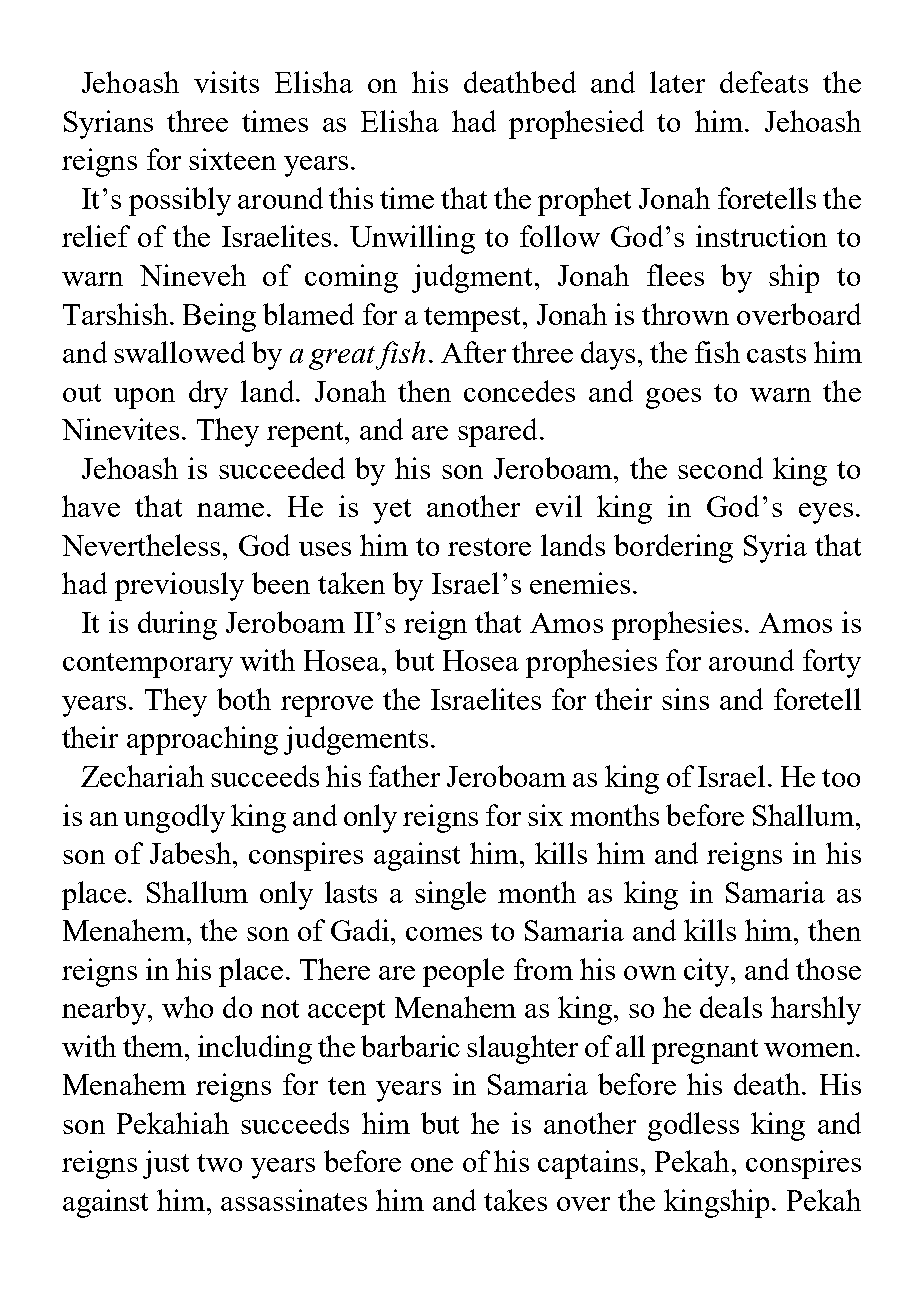  Describe the element at coordinates (776, 354) in the screenshot. I see `casts` at that location.
